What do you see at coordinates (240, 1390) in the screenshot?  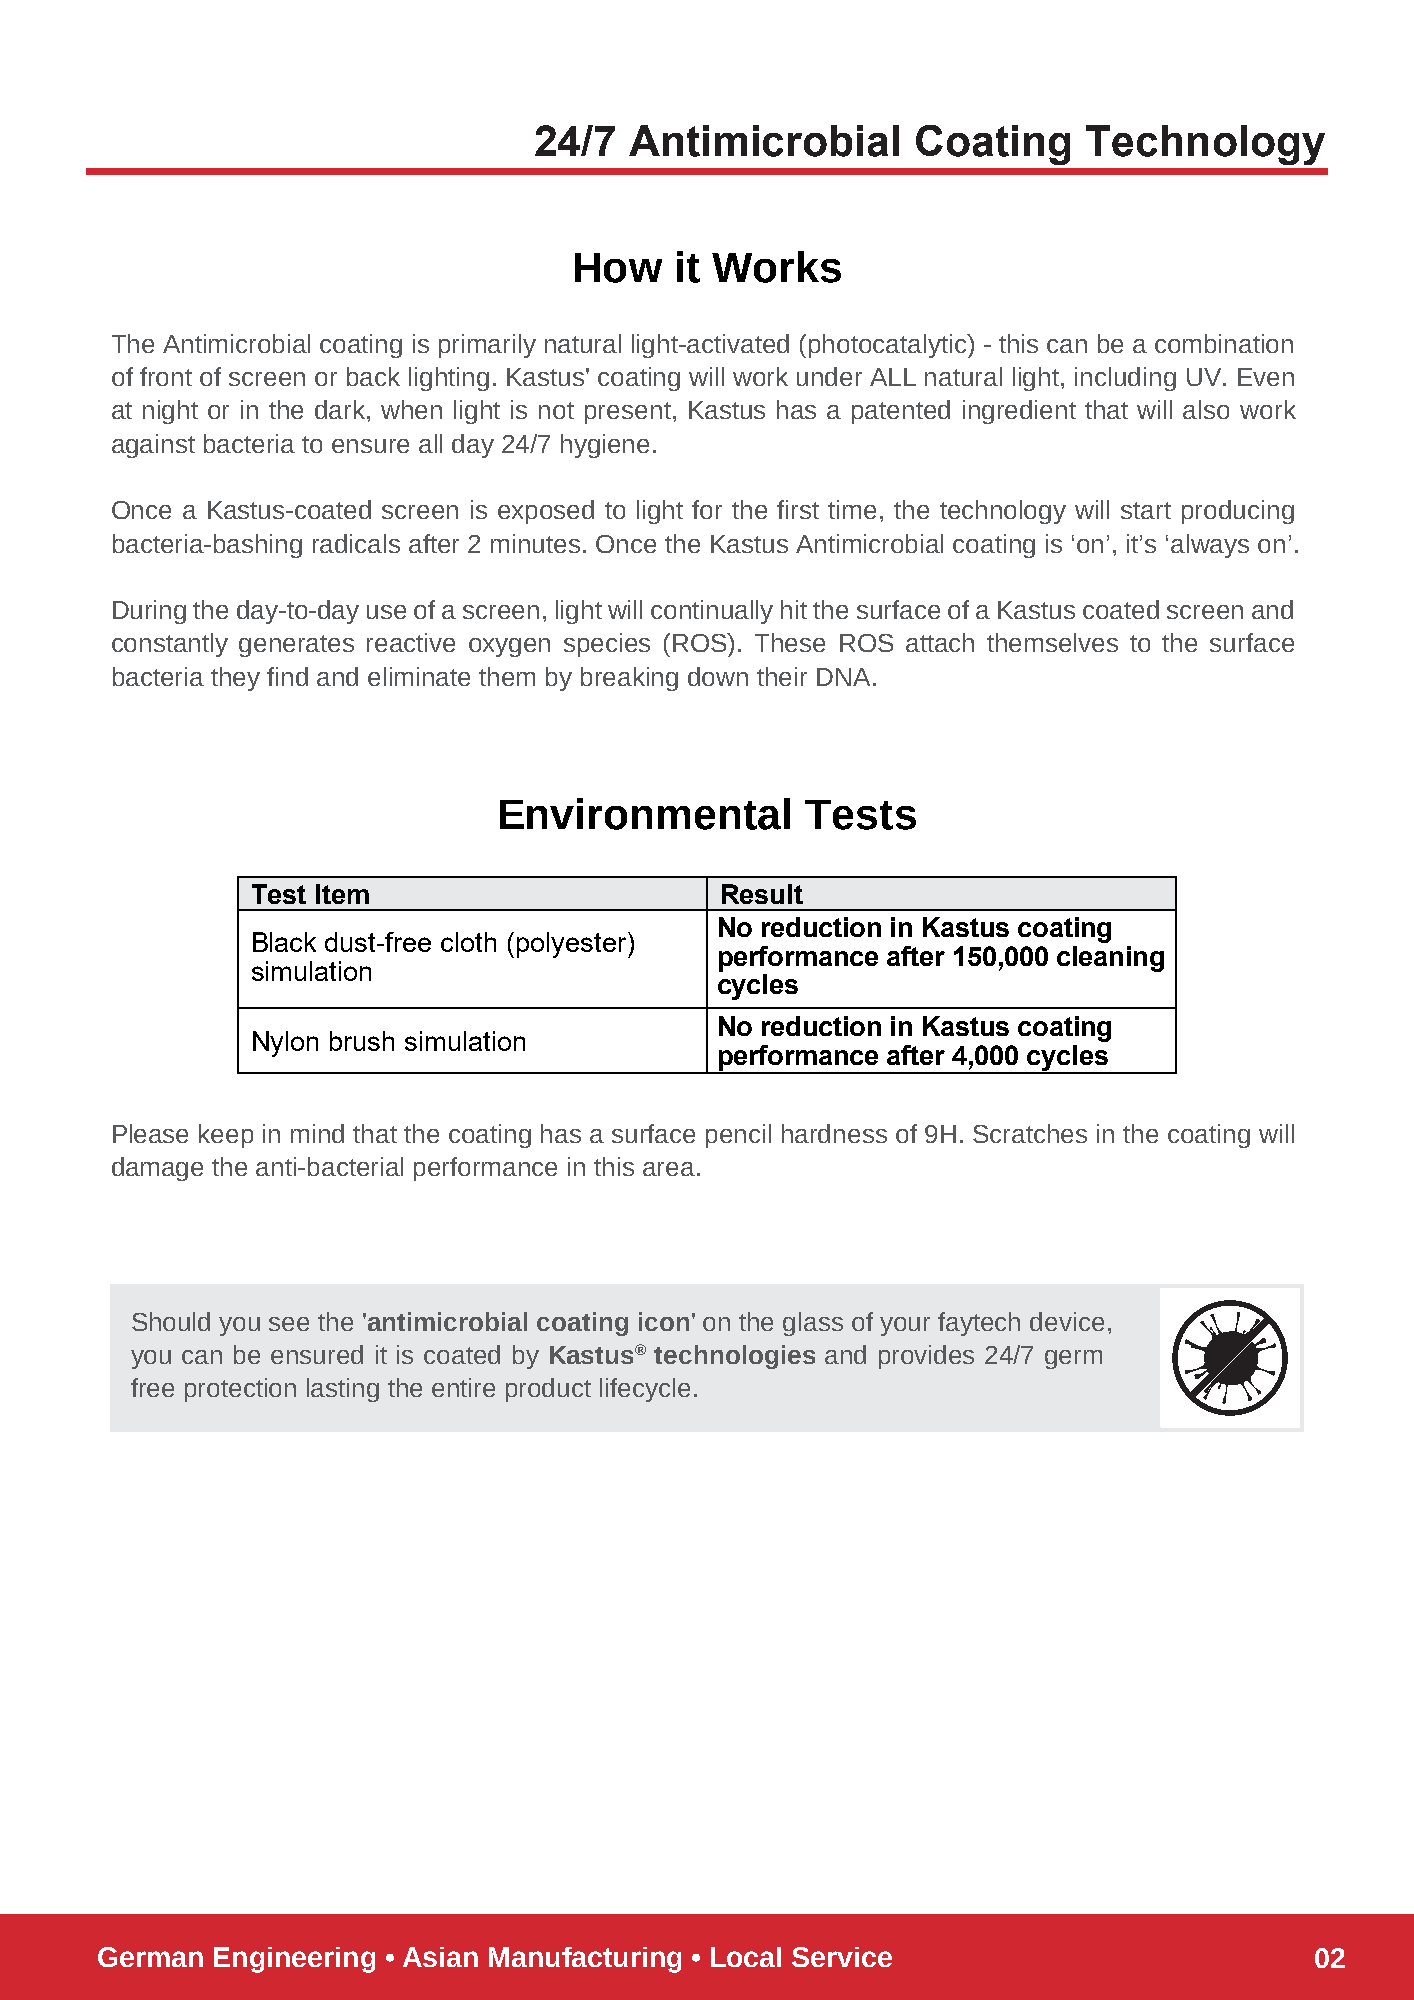 I see `protection` at bounding box center [240, 1390].
